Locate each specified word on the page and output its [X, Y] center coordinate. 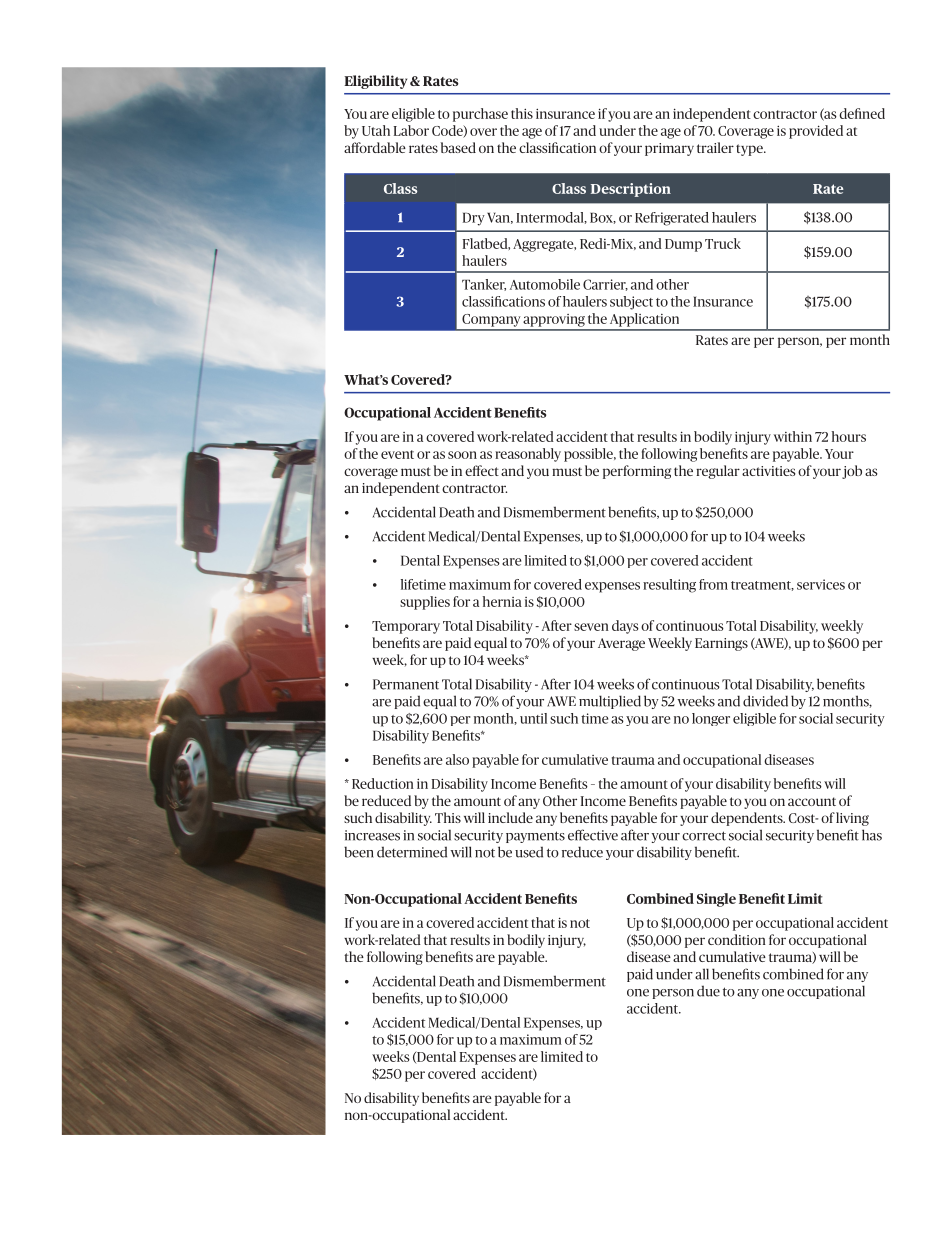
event [397, 454]
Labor [411, 130]
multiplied [610, 702]
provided [816, 132]
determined [412, 852]
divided [765, 701]
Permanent [406, 684]
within [793, 436]
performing [637, 472]
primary [669, 149]
